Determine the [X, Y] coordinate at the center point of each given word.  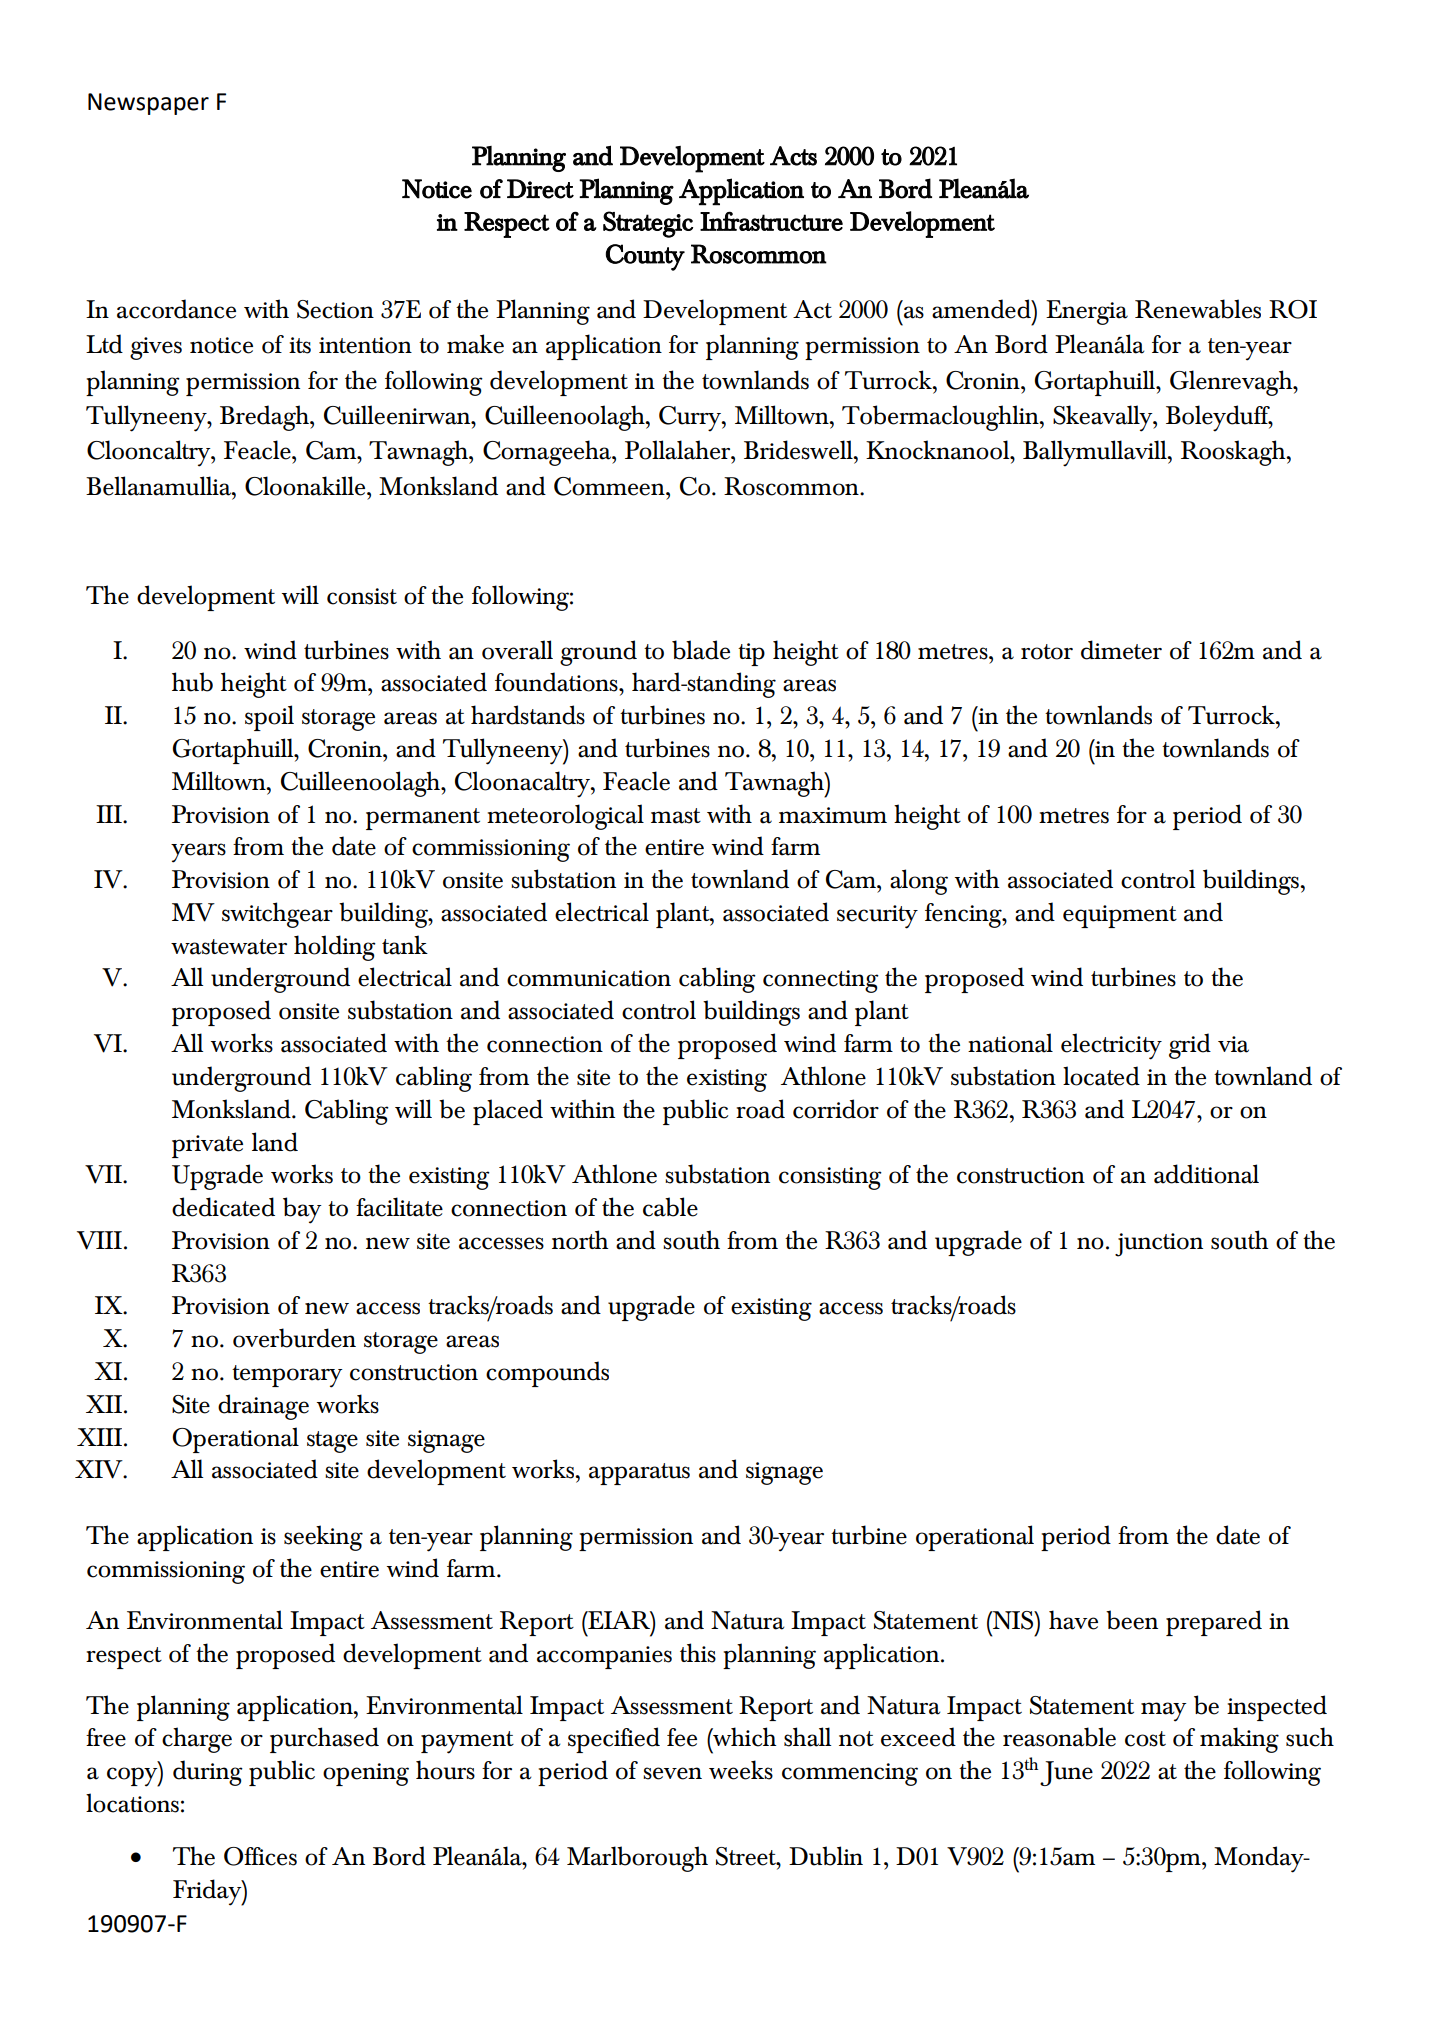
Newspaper [148, 104]
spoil [269, 718]
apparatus [639, 1474]
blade [701, 650]
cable [670, 1207]
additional [1206, 1174]
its [300, 345]
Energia [1087, 312]
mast [676, 816]
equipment [1120, 916]
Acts [793, 156]
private [207, 1146]
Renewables [1198, 309]
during [208, 1773]
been [1132, 1620]
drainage [263, 1407]
